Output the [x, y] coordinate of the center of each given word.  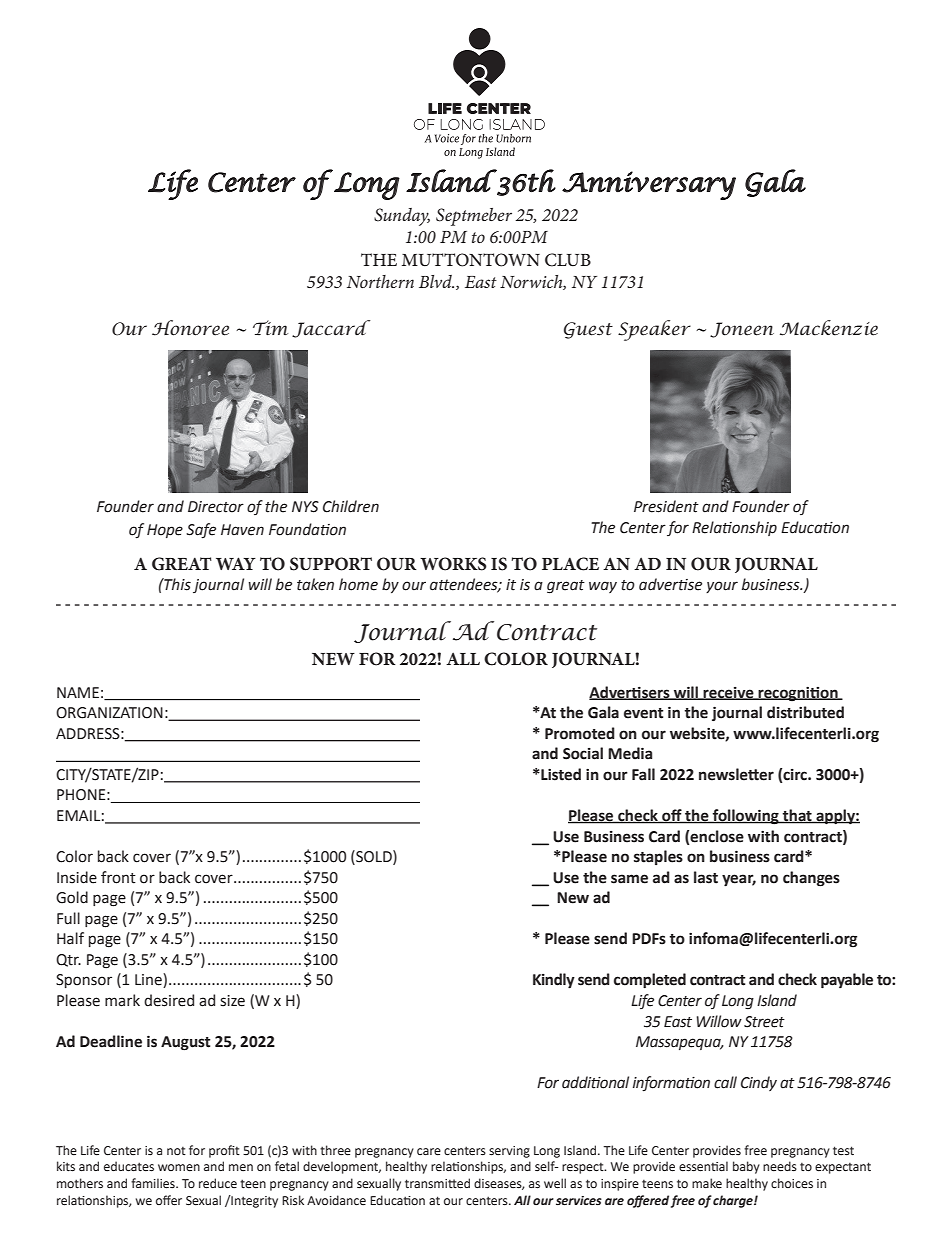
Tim [270, 328]
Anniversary [649, 185]
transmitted [437, 1183]
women [179, 1167]
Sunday [402, 217]
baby [746, 1167]
